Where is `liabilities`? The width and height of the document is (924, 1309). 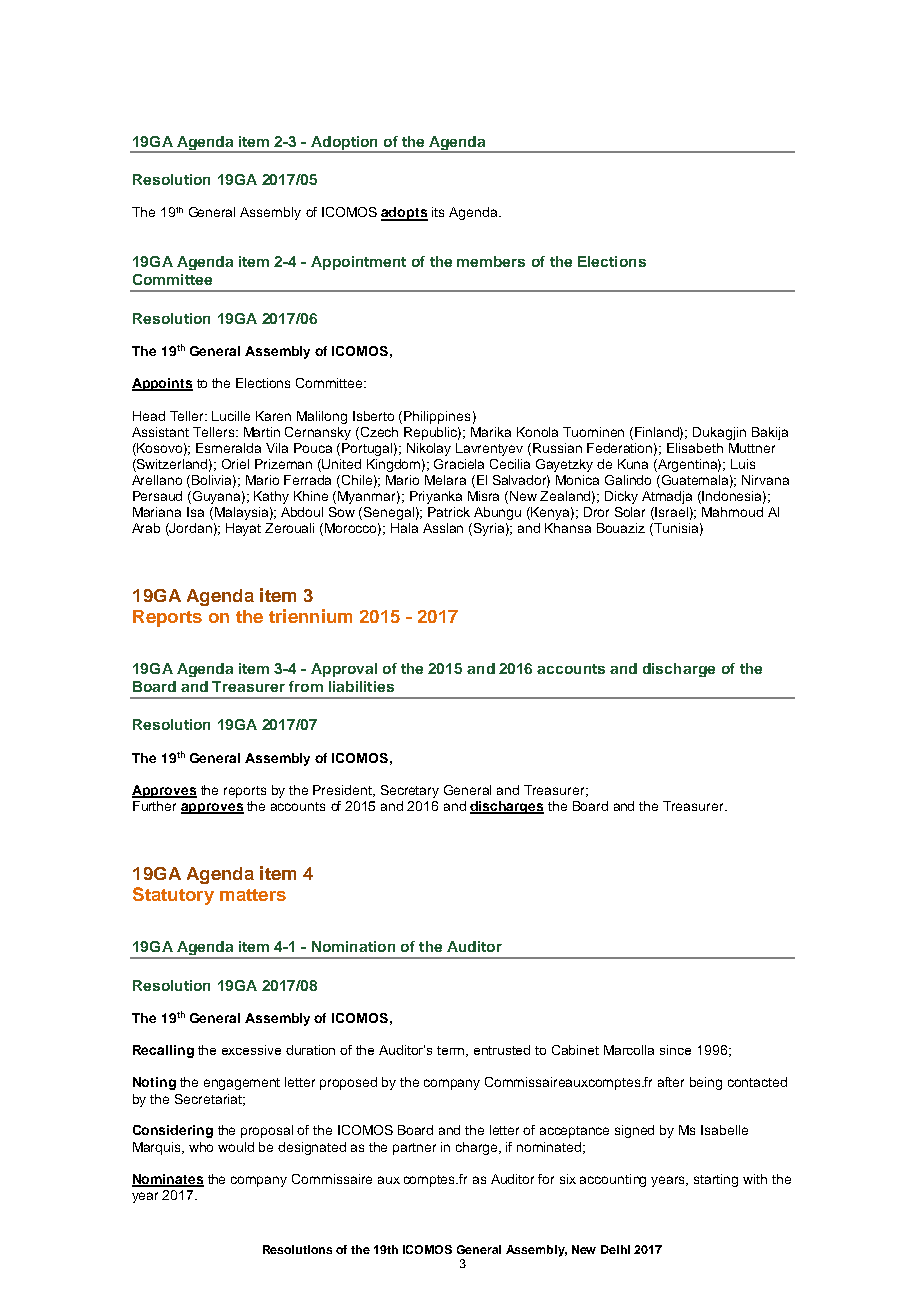 liabilities is located at coordinates (361, 686).
